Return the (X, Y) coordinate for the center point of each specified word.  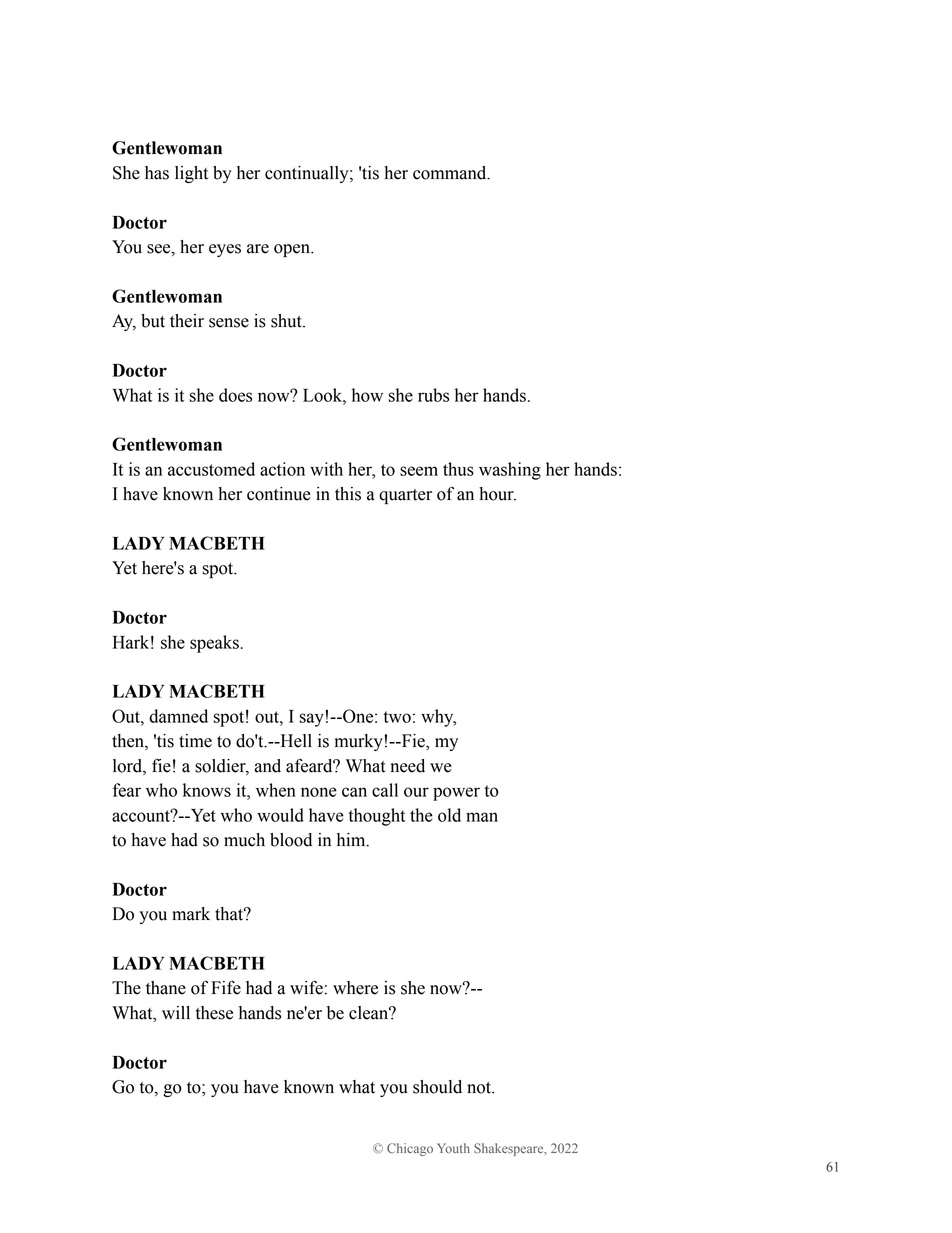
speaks (215, 644)
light (191, 174)
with (326, 469)
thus (458, 469)
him (352, 840)
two (397, 717)
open (293, 250)
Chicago (410, 1149)
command (451, 173)
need (407, 766)
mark (191, 914)
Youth (453, 1148)
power (456, 794)
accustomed (211, 469)
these (214, 1013)
